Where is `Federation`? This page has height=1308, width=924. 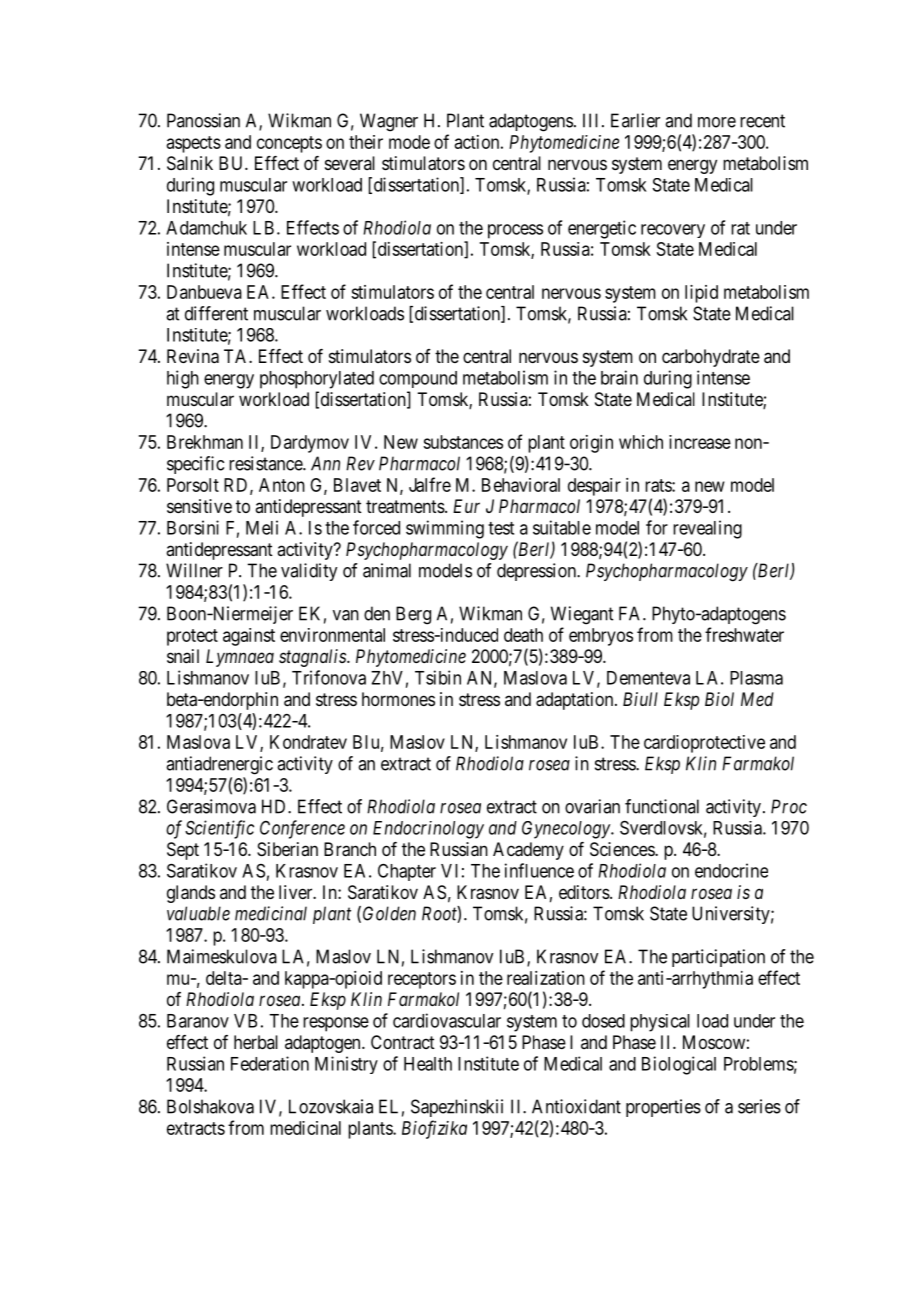
Federation is located at coordinates (270, 1063).
